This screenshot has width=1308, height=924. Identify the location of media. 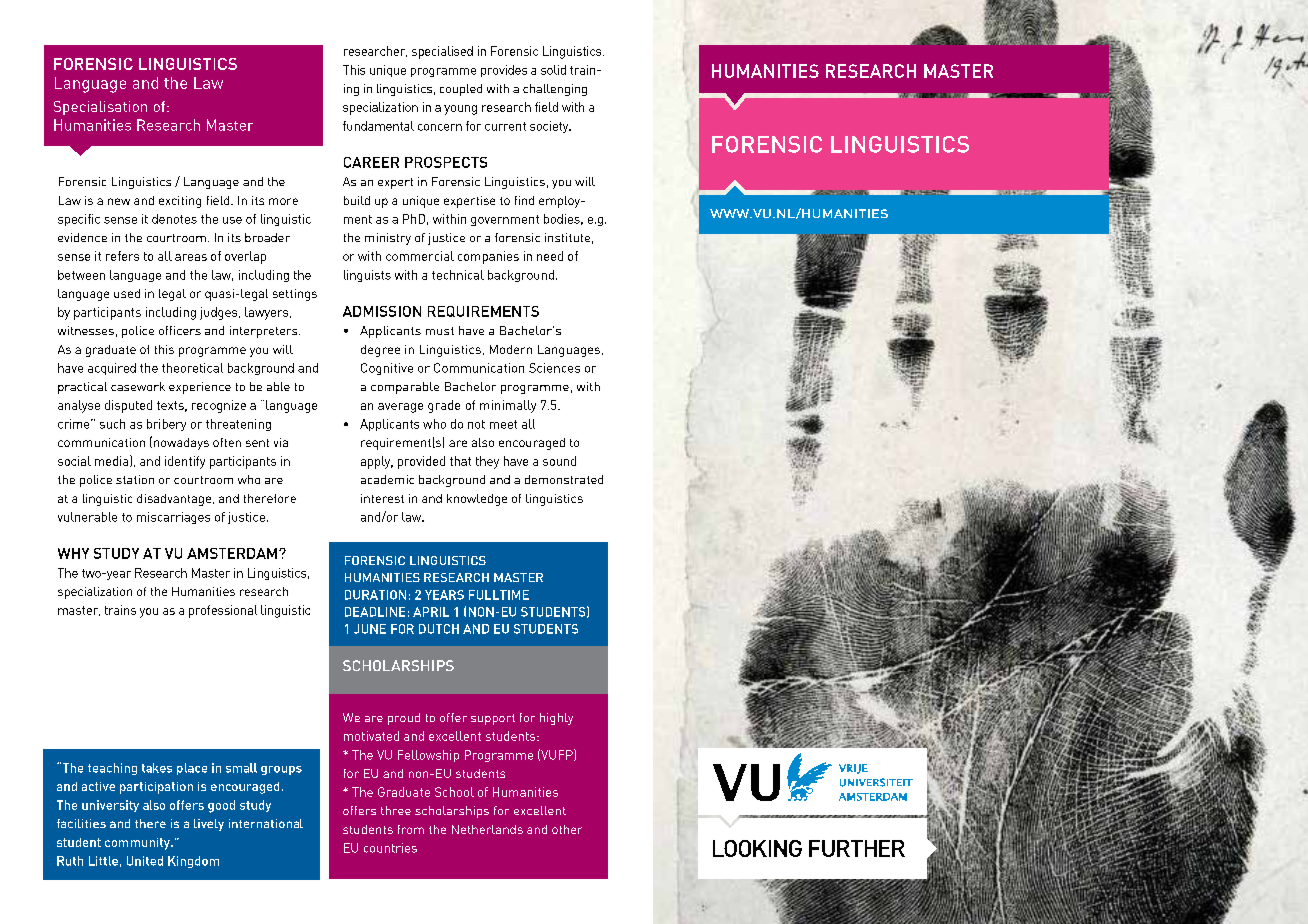
(113, 461).
